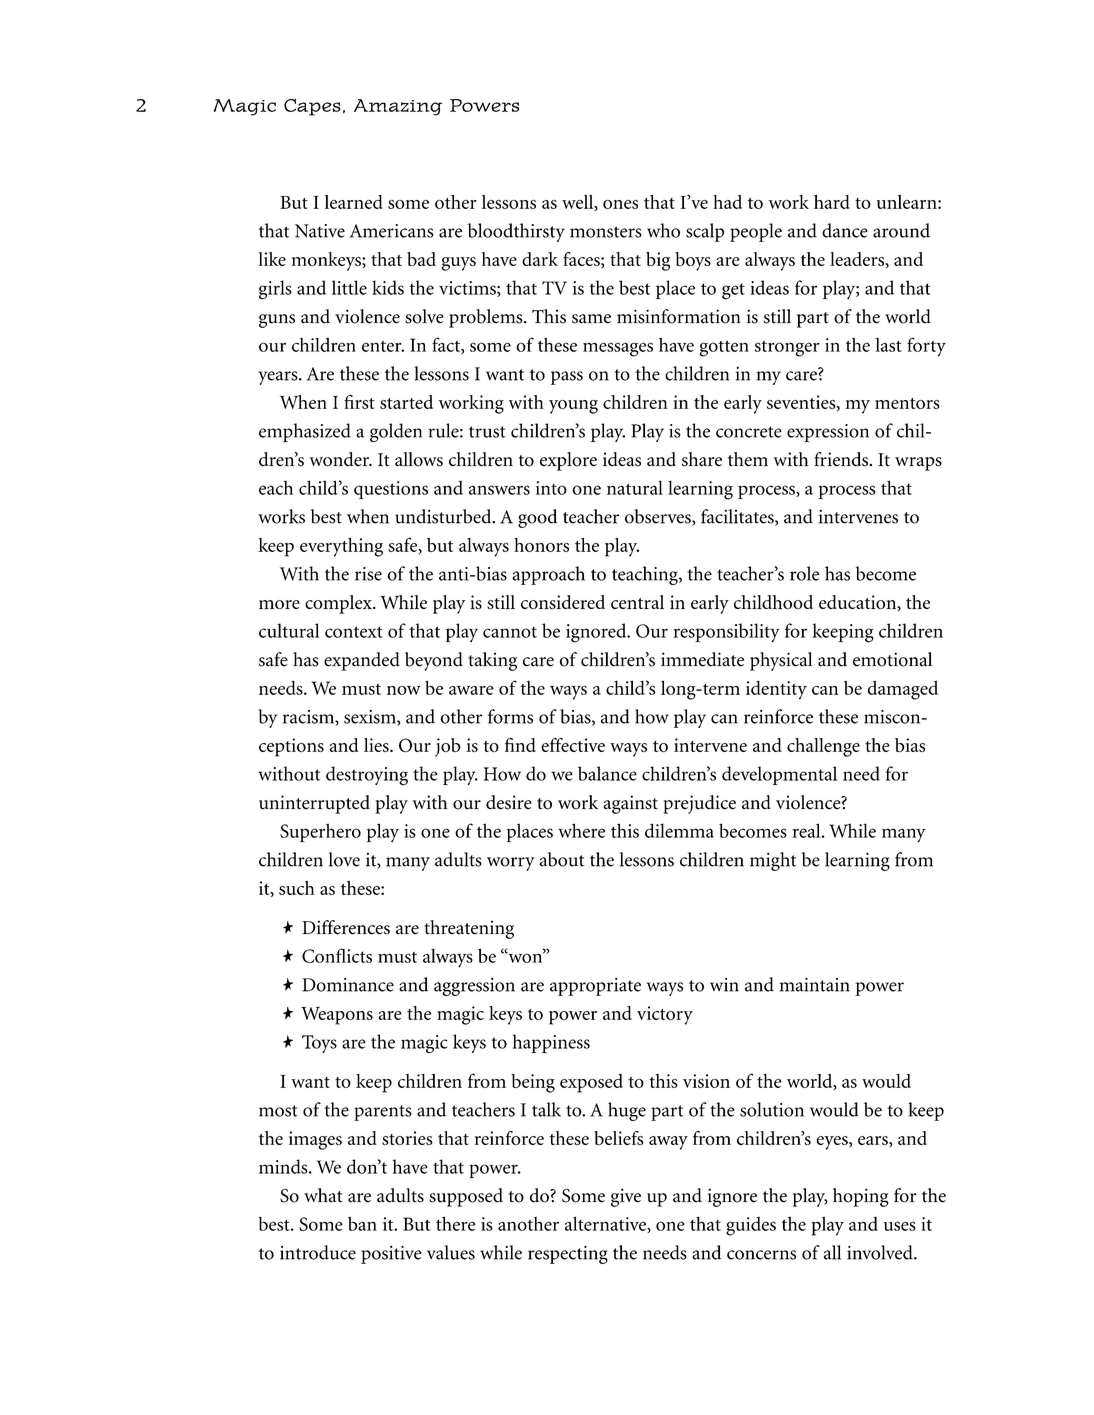  Describe the element at coordinates (362, 1224) in the image. I see `ban` at that location.
